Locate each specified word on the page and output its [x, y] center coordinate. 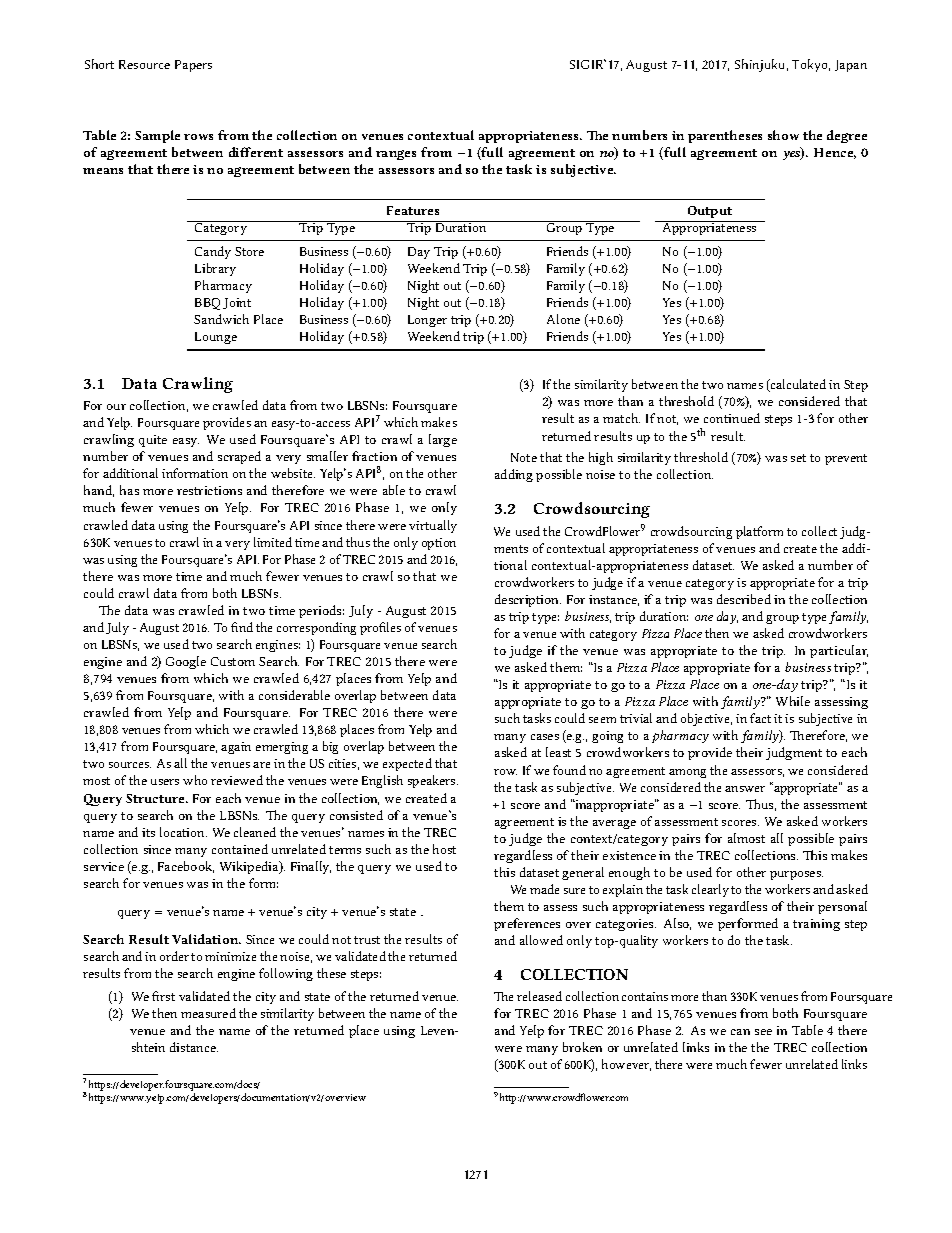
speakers [433, 781]
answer [745, 789]
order [174, 956]
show [783, 135]
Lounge [216, 338]
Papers [193, 66]
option [439, 544]
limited [273, 542]
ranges [396, 155]
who [195, 780]
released [539, 996]
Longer [427, 321]
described [744, 599]
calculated [797, 385]
